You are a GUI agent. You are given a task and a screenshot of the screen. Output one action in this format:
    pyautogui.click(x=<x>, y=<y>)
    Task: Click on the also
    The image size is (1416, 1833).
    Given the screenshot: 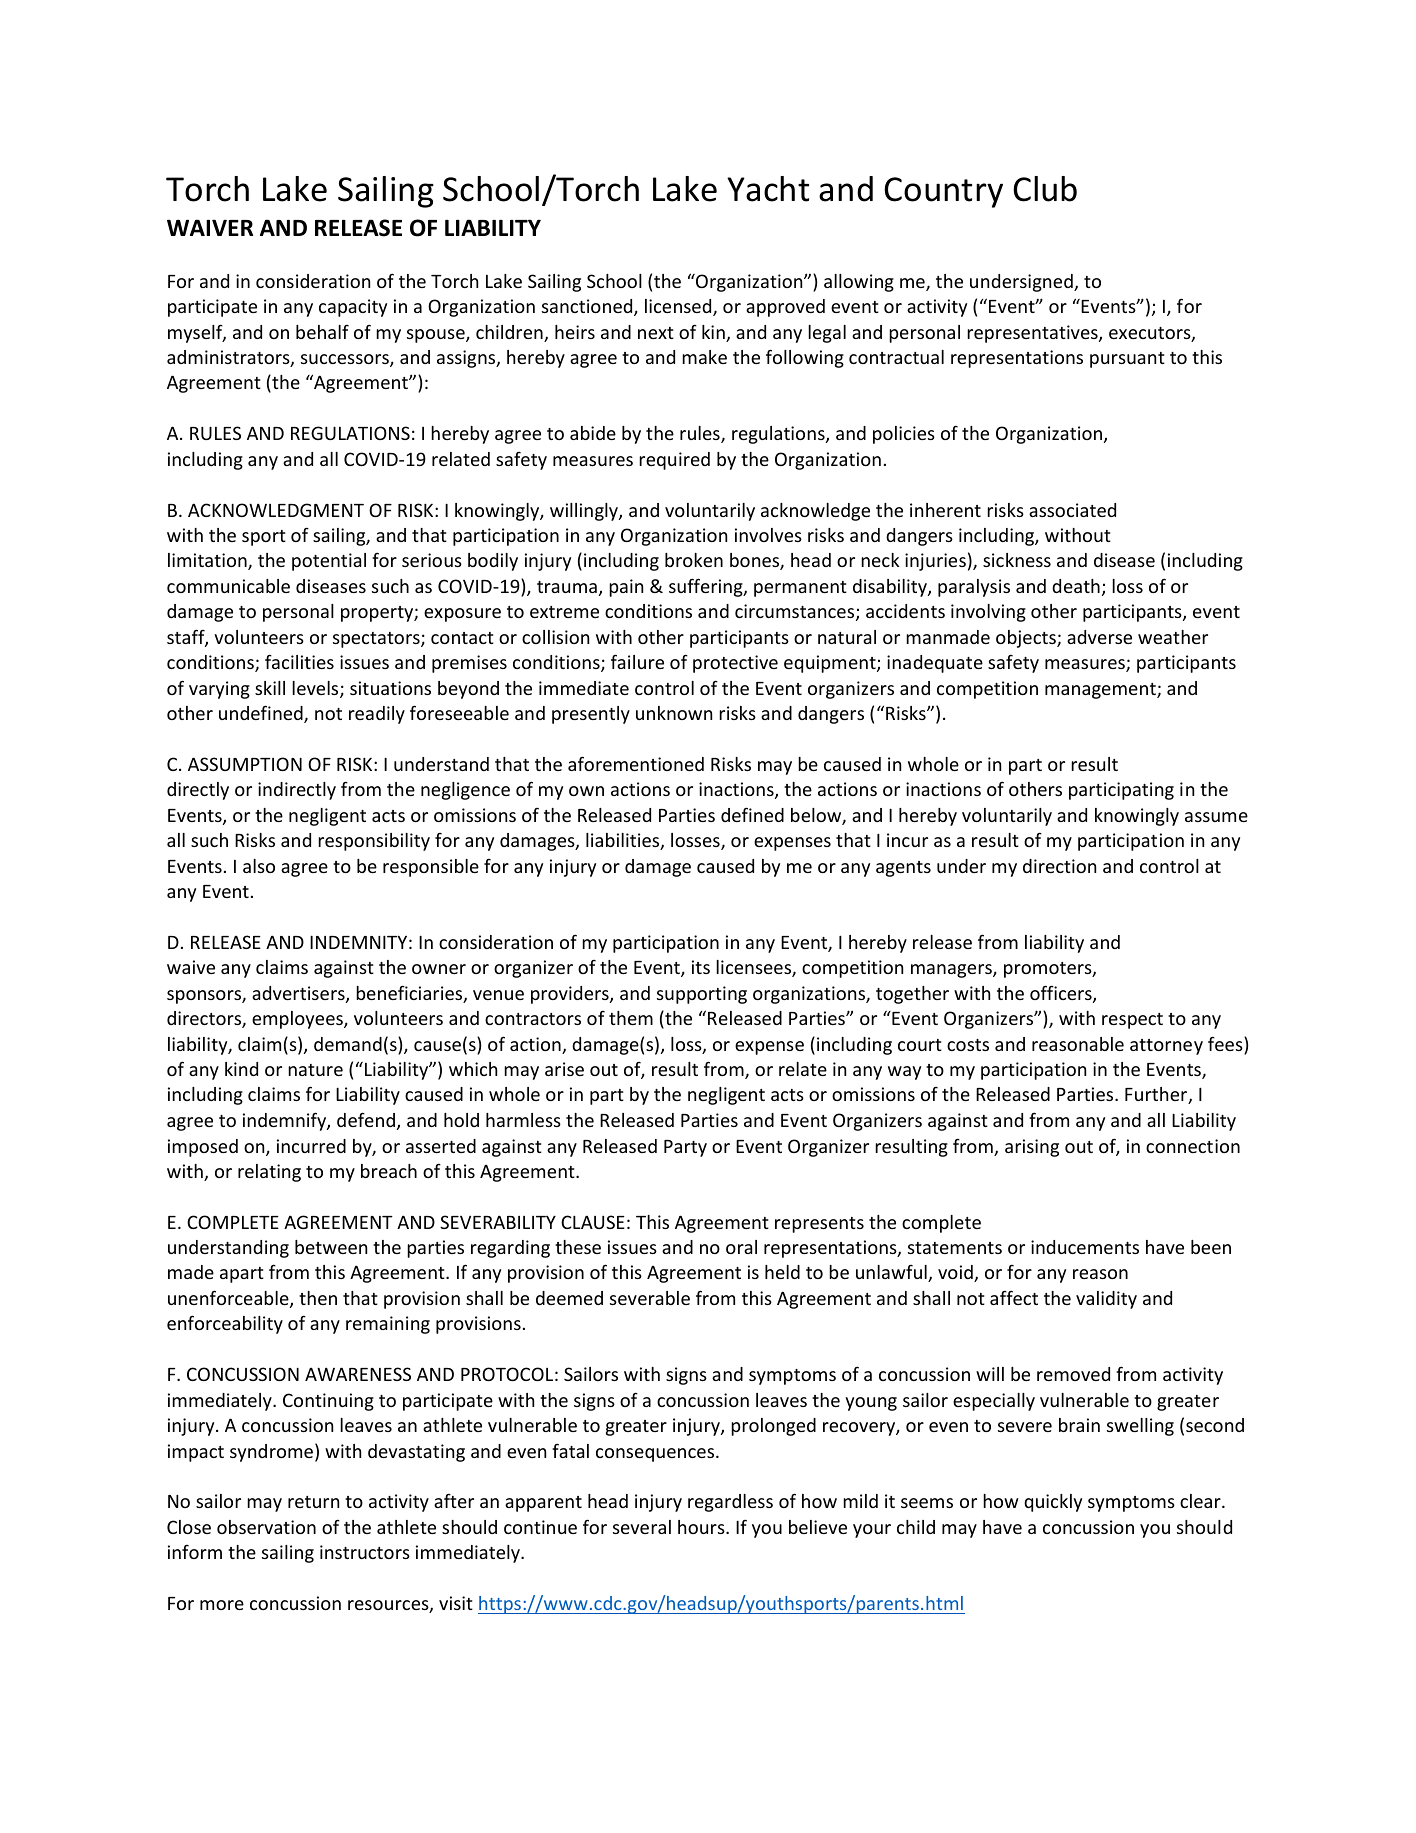 What is the action you would take?
    pyautogui.click(x=259, y=866)
